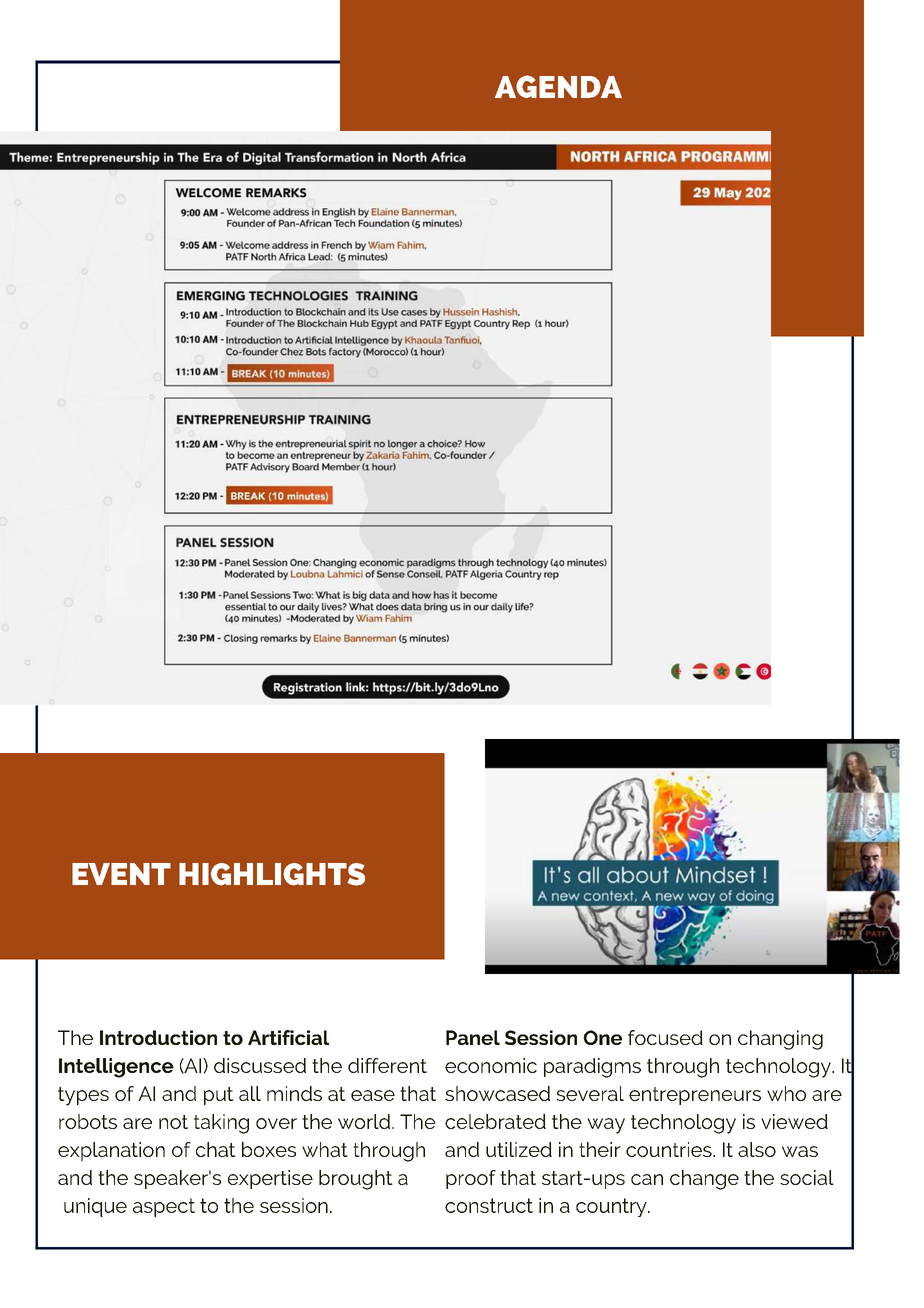  What do you see at coordinates (272, 874) in the screenshot?
I see `HIGHLIGHTS` at bounding box center [272, 874].
